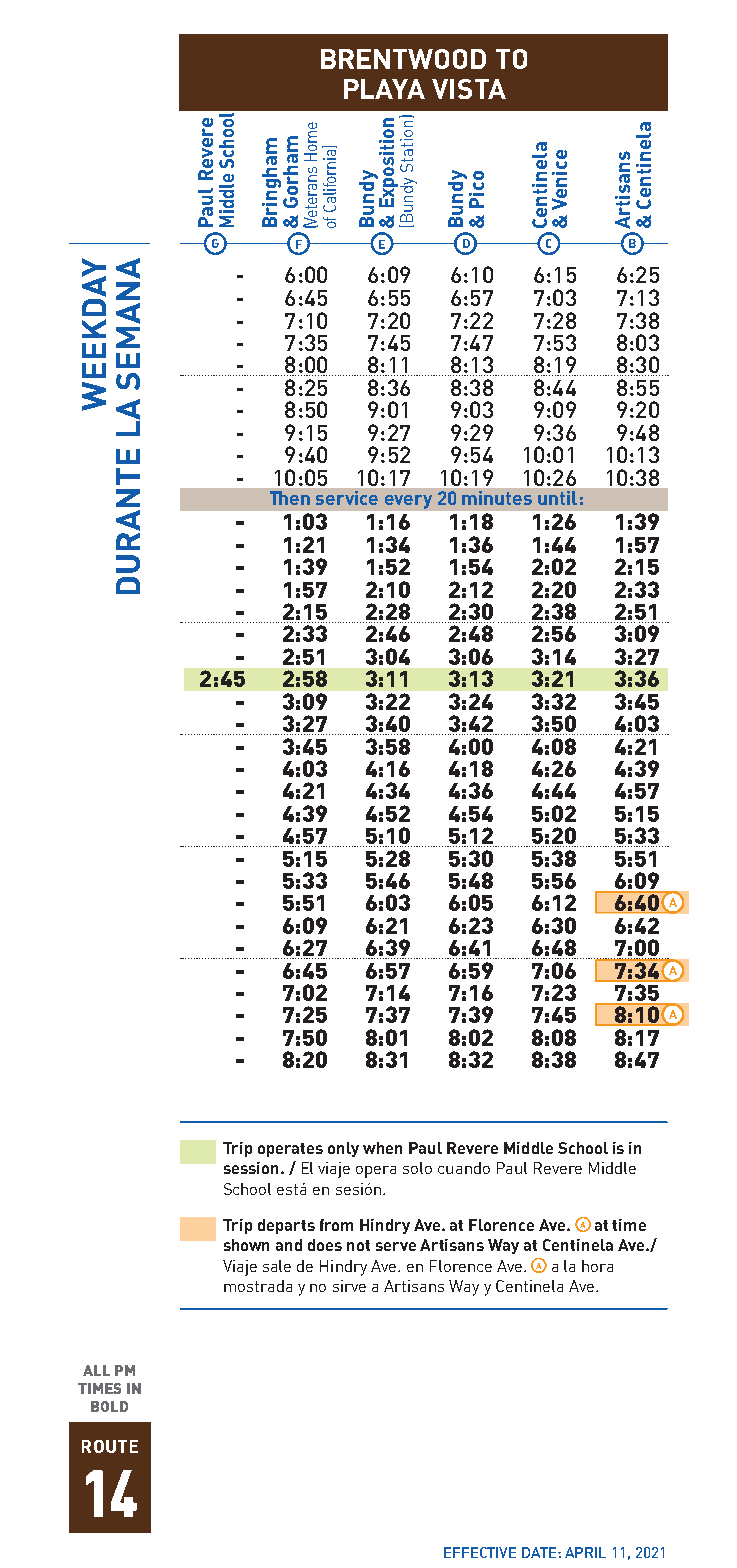  What do you see at coordinates (480, 1552) in the screenshot?
I see `EFFECTIVE` at bounding box center [480, 1552].
